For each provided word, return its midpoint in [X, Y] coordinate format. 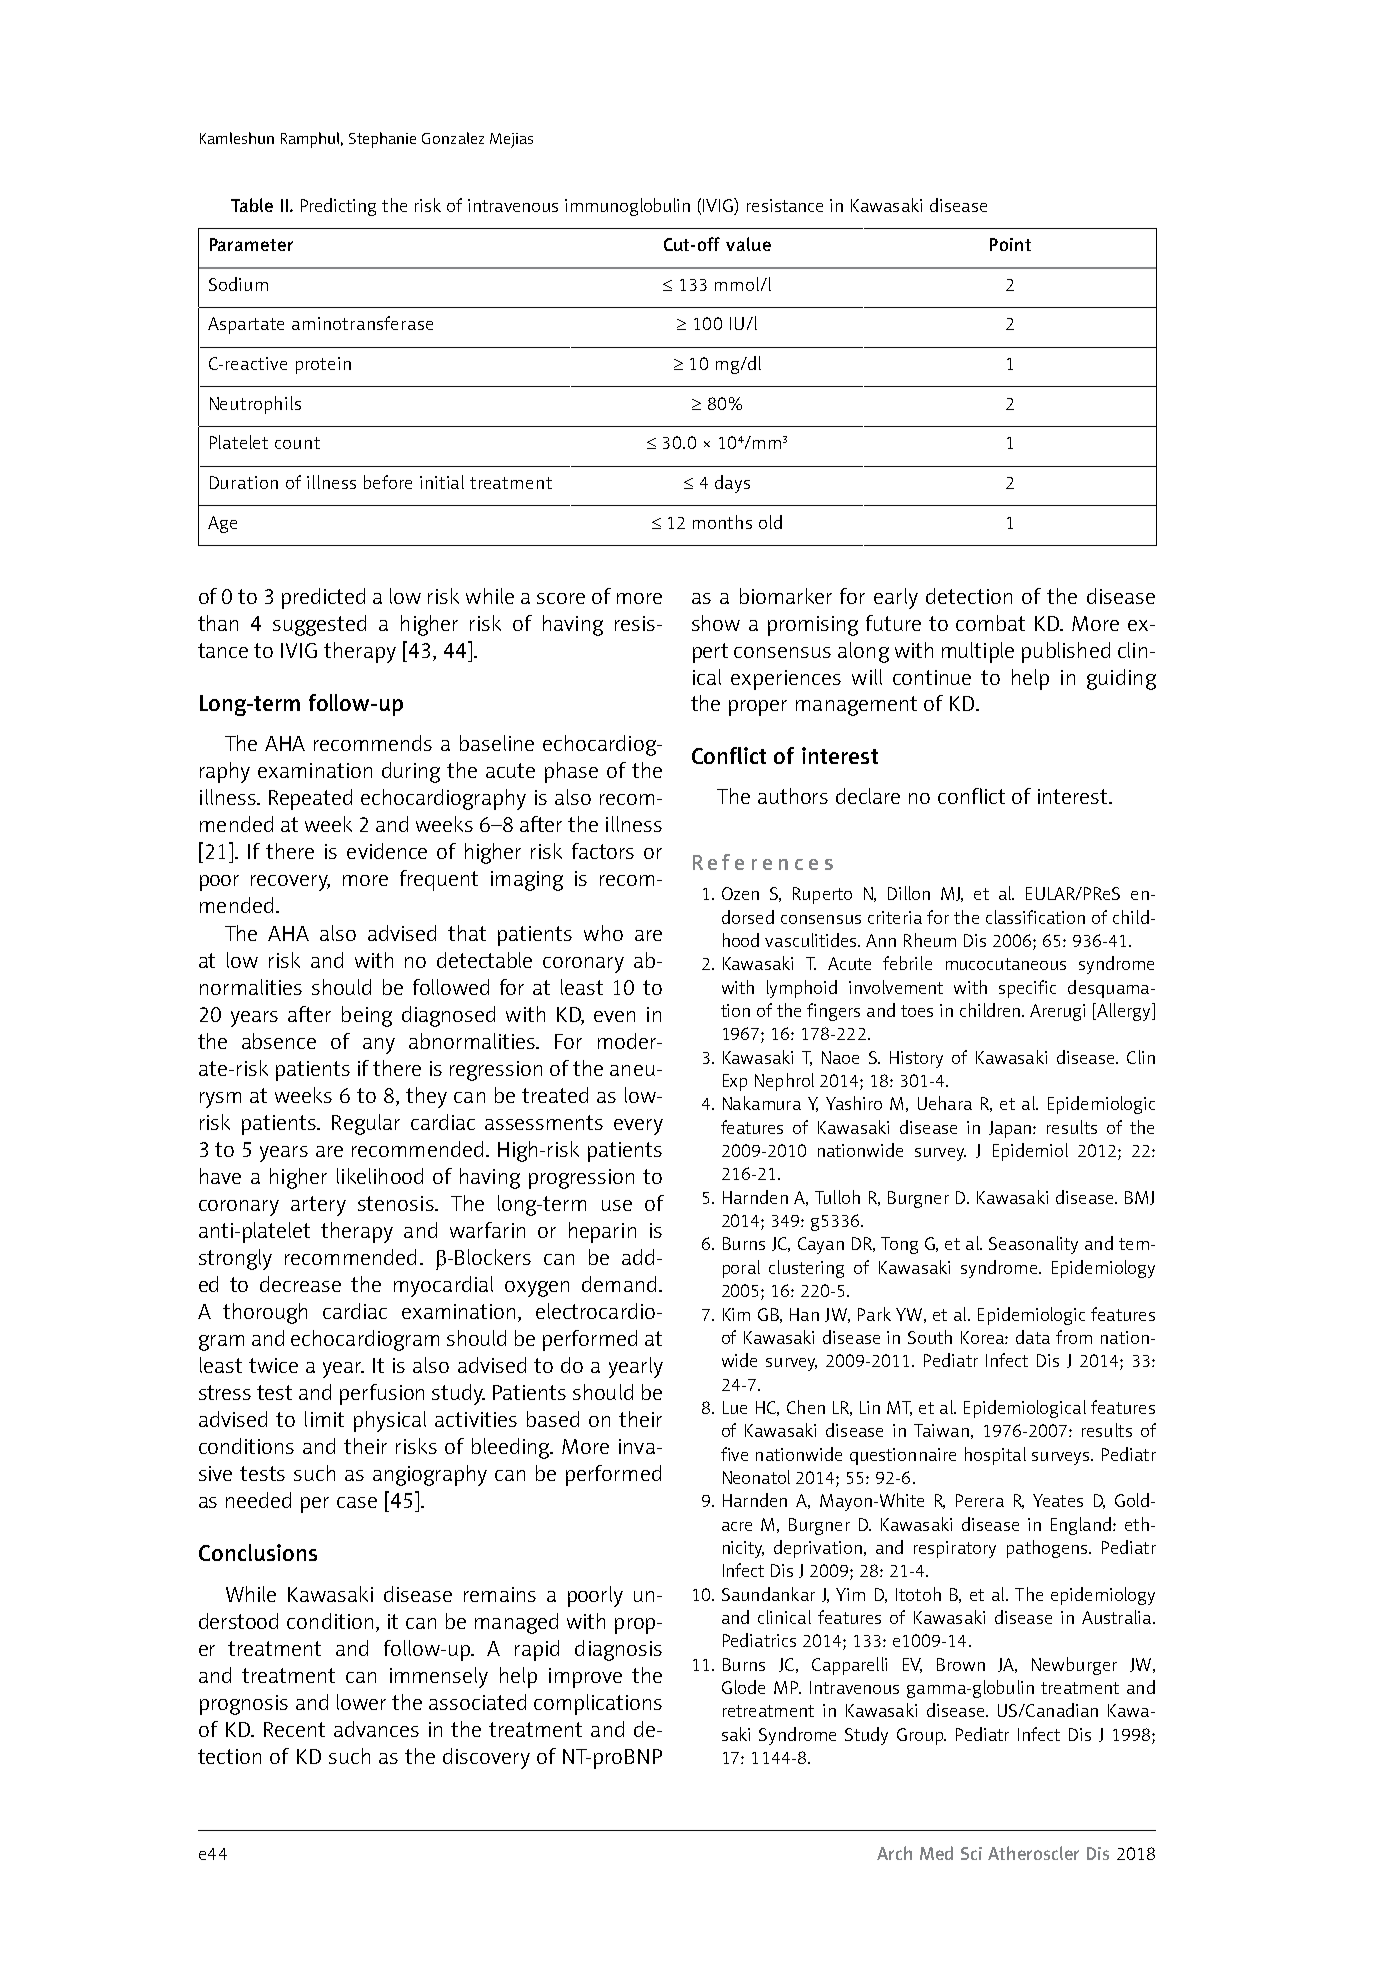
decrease [300, 1284]
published [1066, 652]
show [716, 623]
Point [1010, 244]
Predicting [338, 207]
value [748, 244]
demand [619, 1284]
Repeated [310, 799]
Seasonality [1033, 1245]
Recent [294, 1729]
